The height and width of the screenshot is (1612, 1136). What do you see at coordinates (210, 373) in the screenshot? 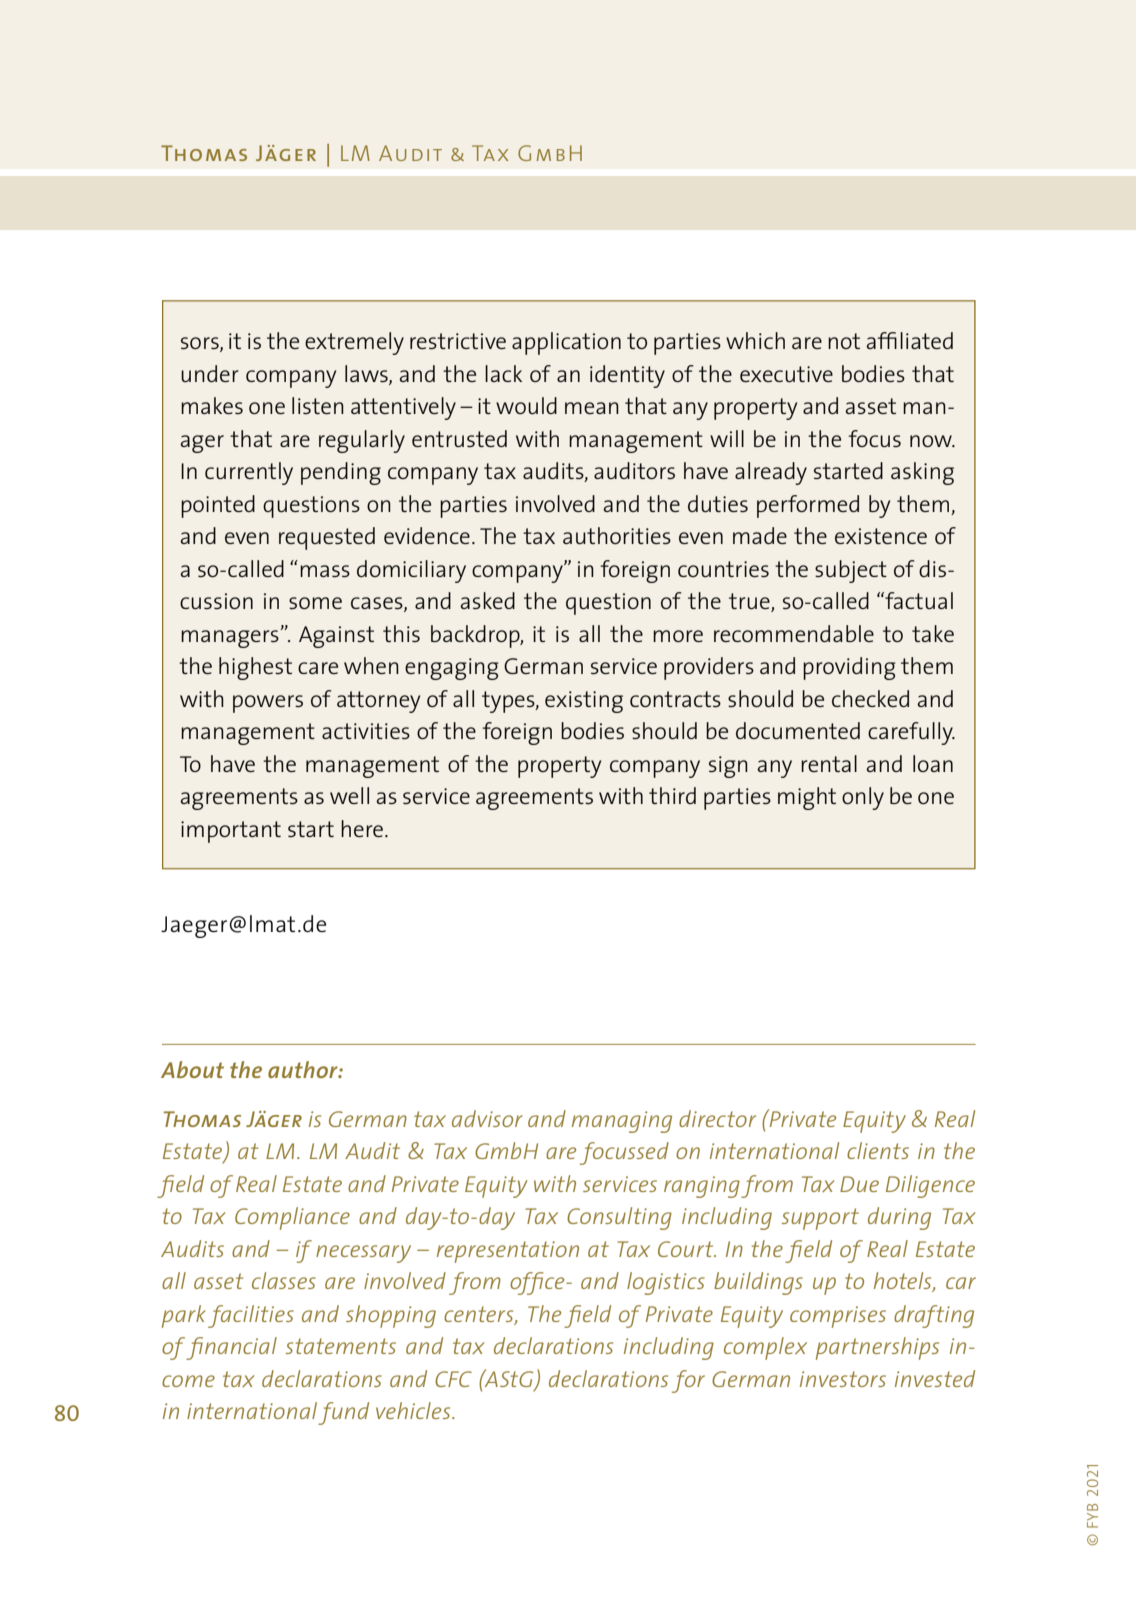
I see `under` at bounding box center [210, 373].
